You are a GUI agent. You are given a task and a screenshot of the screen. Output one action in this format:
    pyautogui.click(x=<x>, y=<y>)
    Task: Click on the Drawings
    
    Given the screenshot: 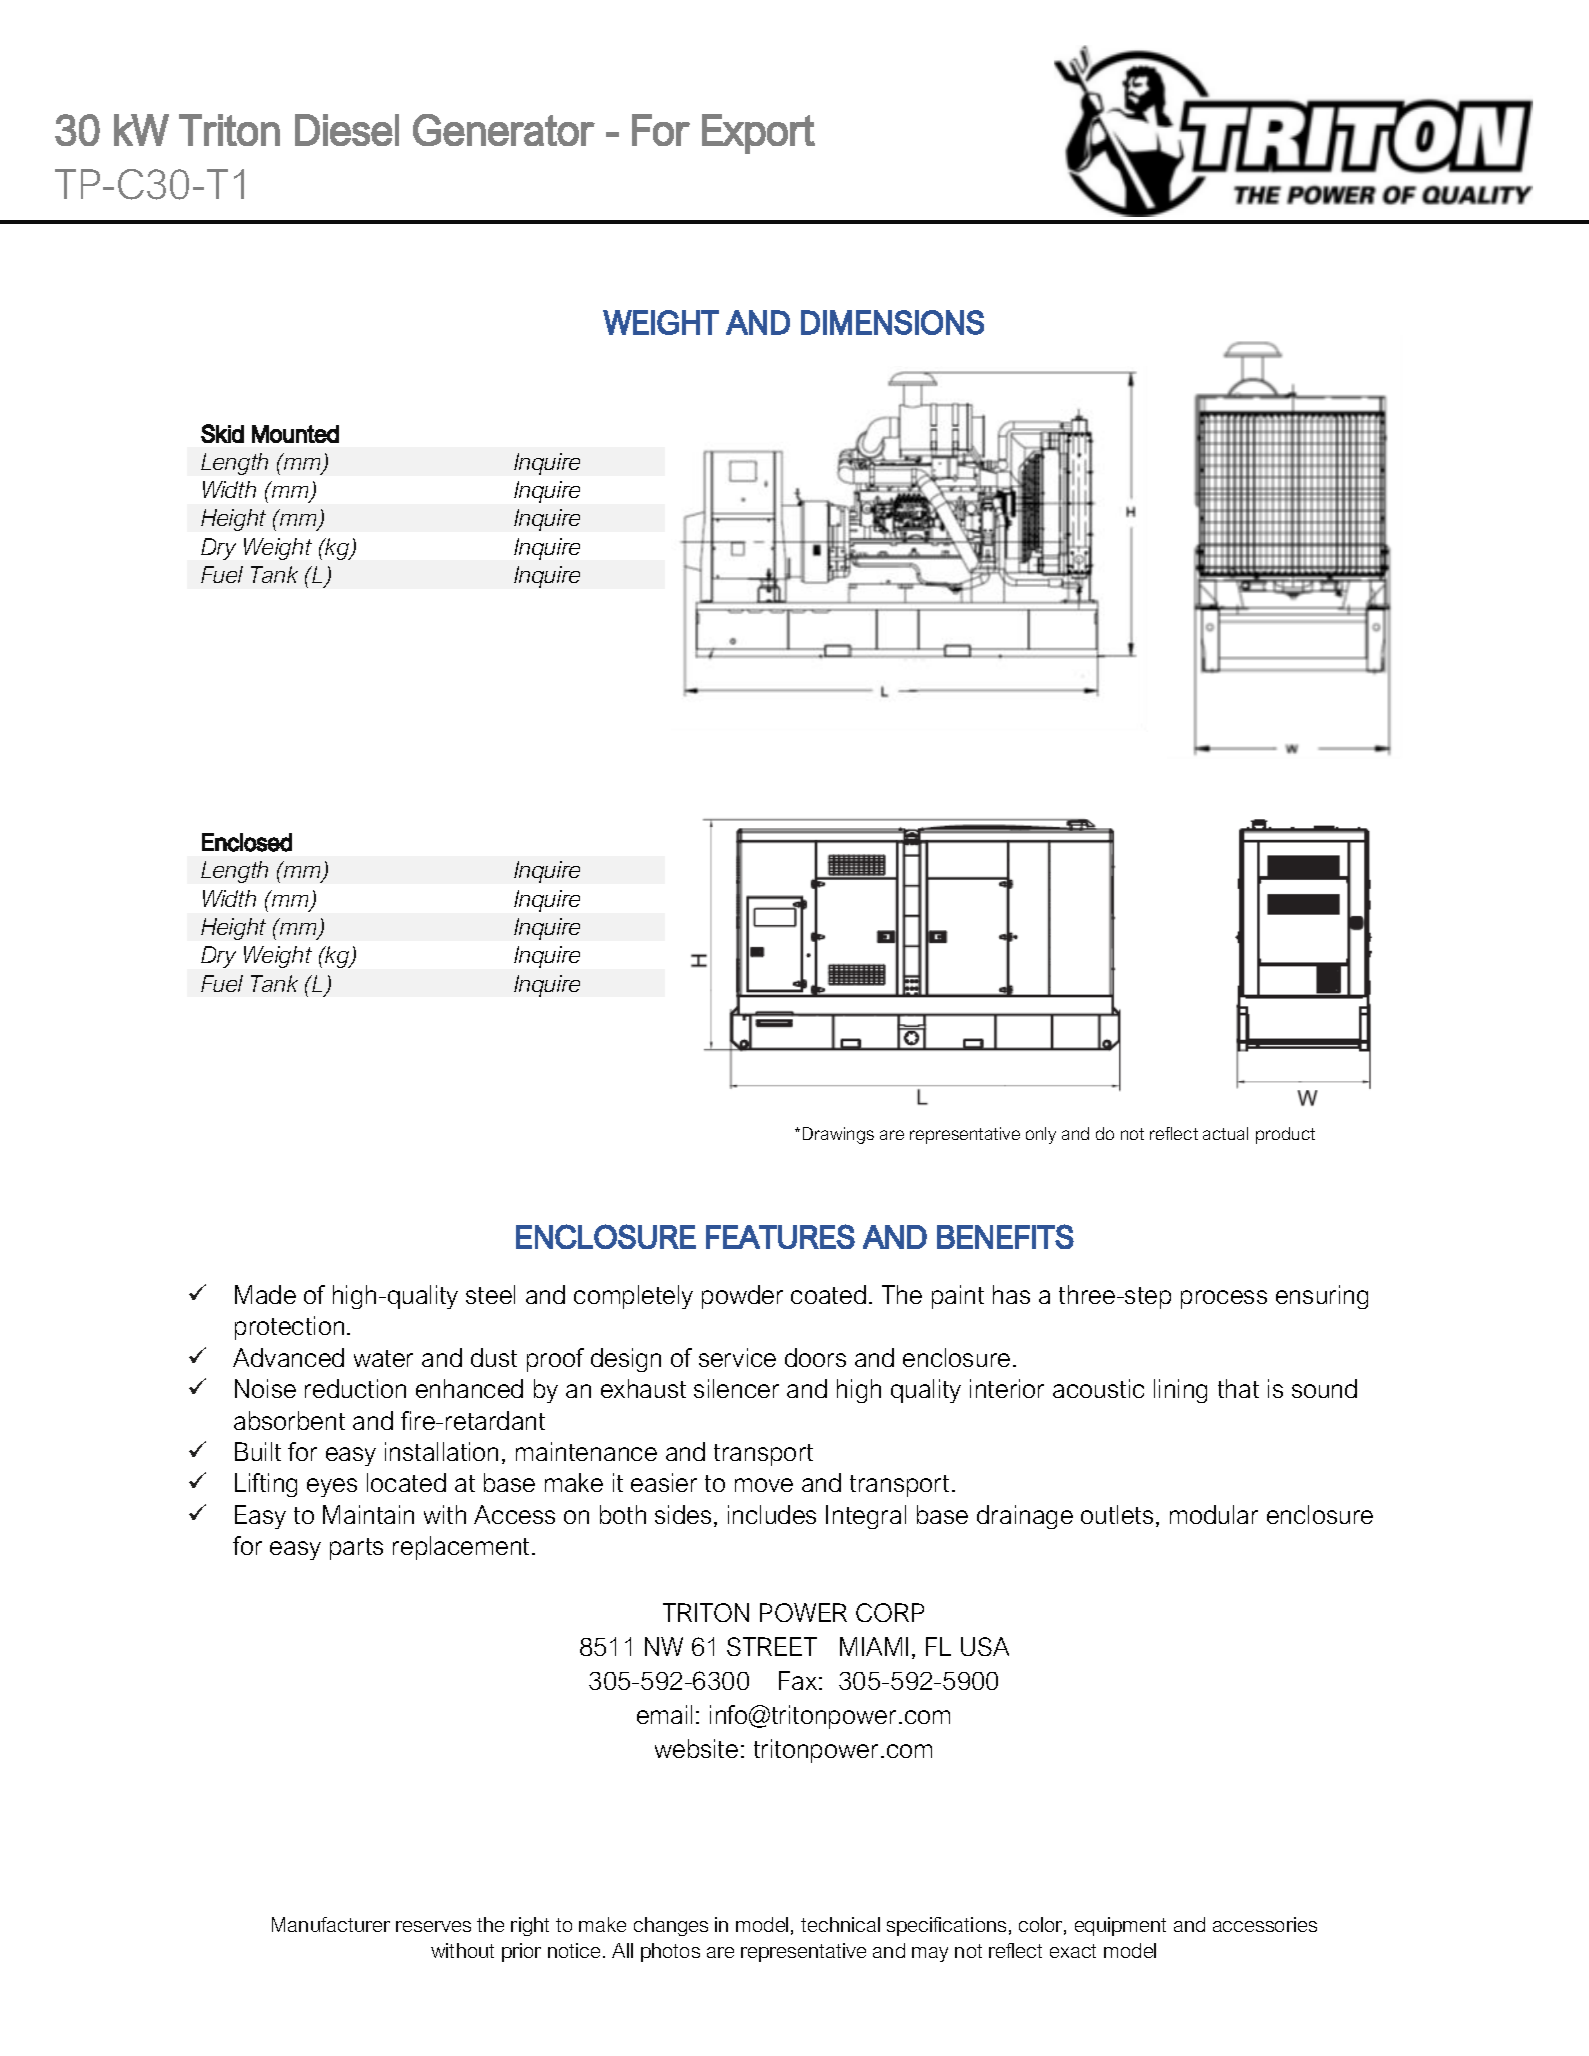 What is the action you would take?
    pyautogui.click(x=838, y=1135)
